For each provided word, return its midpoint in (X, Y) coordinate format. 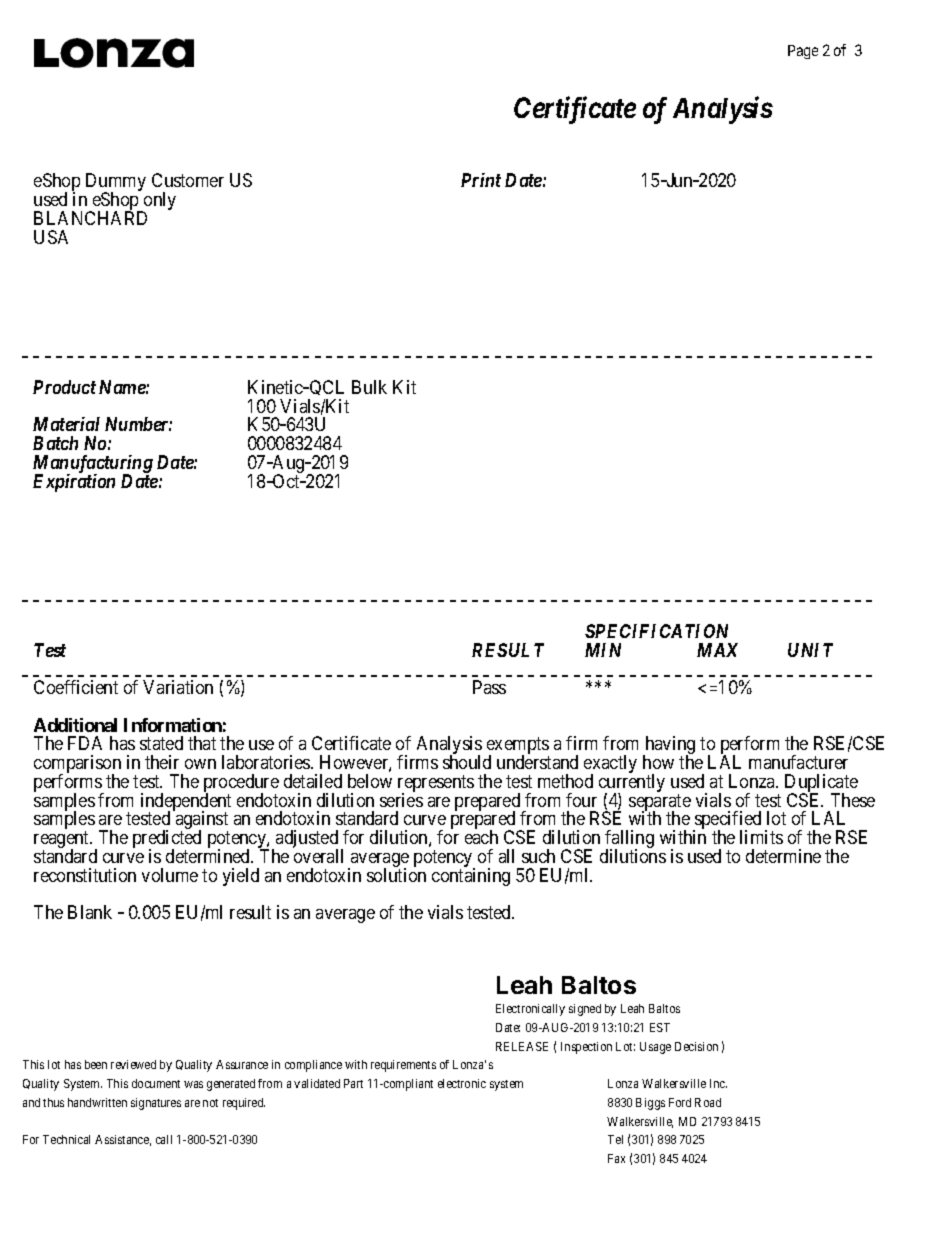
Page (803, 52)
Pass (489, 687)
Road (708, 1102)
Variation (178, 687)
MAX (717, 650)
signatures (156, 1104)
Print (481, 180)
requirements (403, 1066)
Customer (188, 180)
